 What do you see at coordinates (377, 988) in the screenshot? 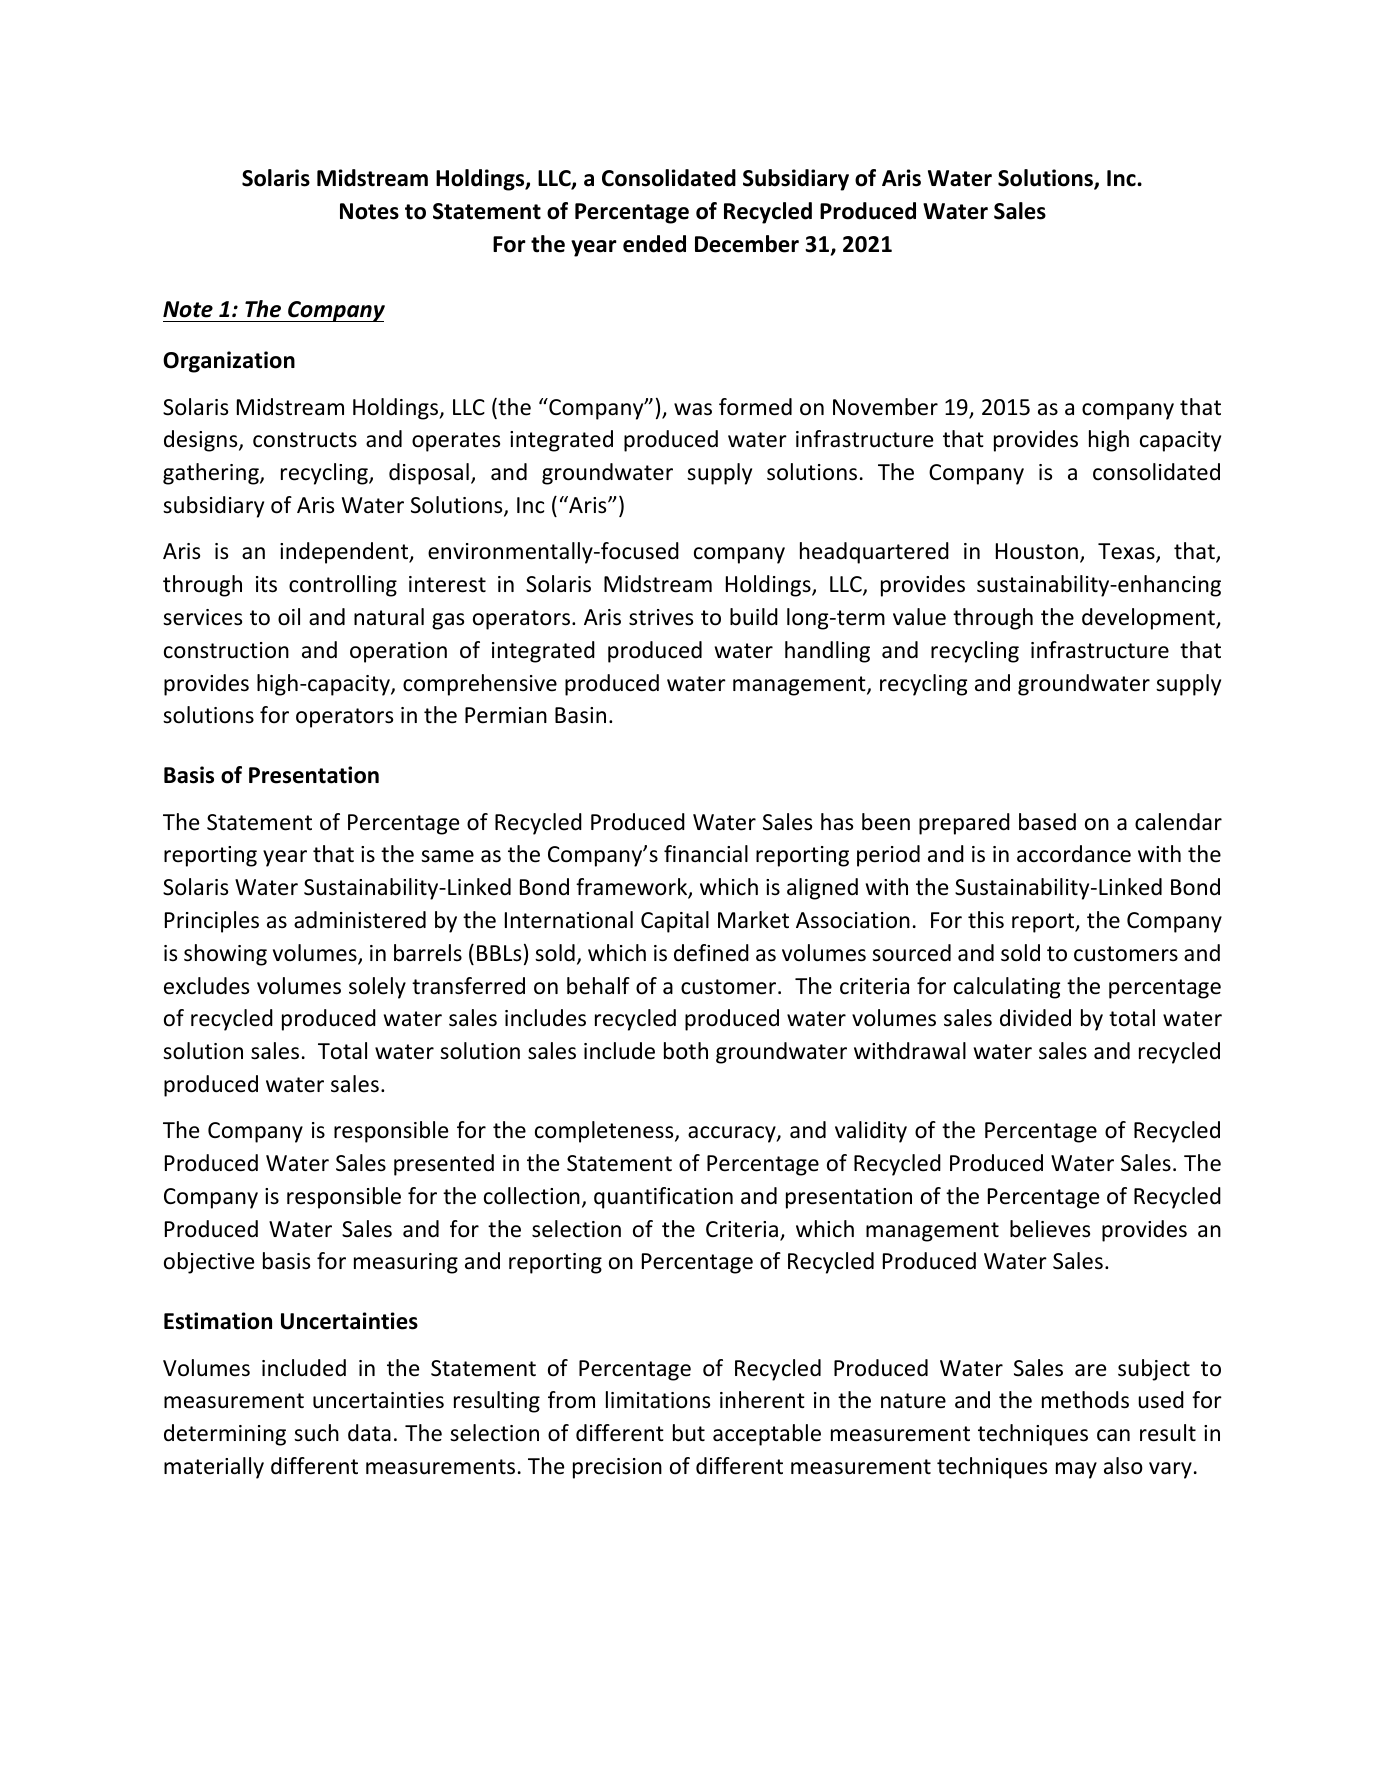
I see `solely` at bounding box center [377, 988].
